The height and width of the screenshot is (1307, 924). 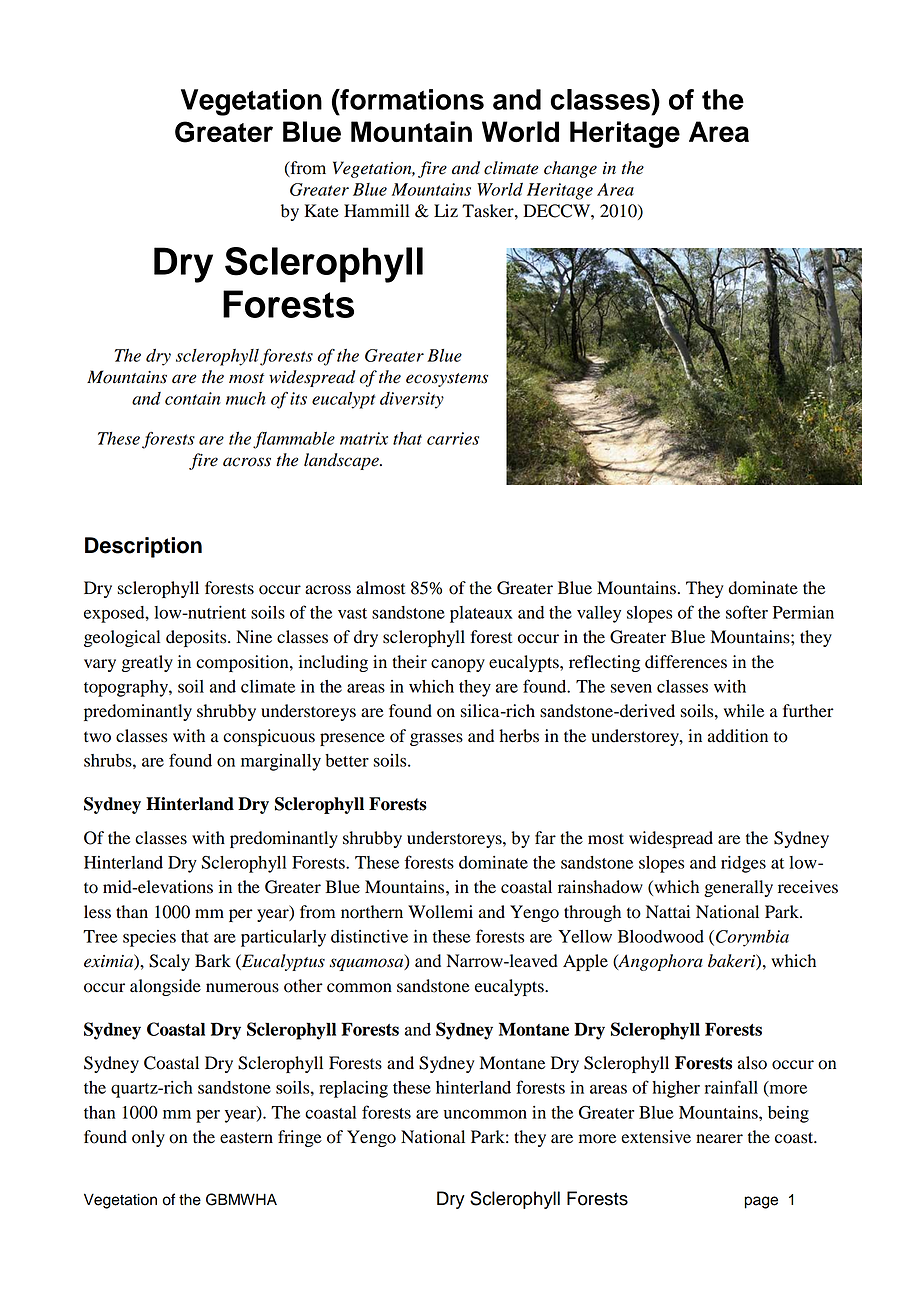 I want to click on nearer, so click(x=719, y=1139).
